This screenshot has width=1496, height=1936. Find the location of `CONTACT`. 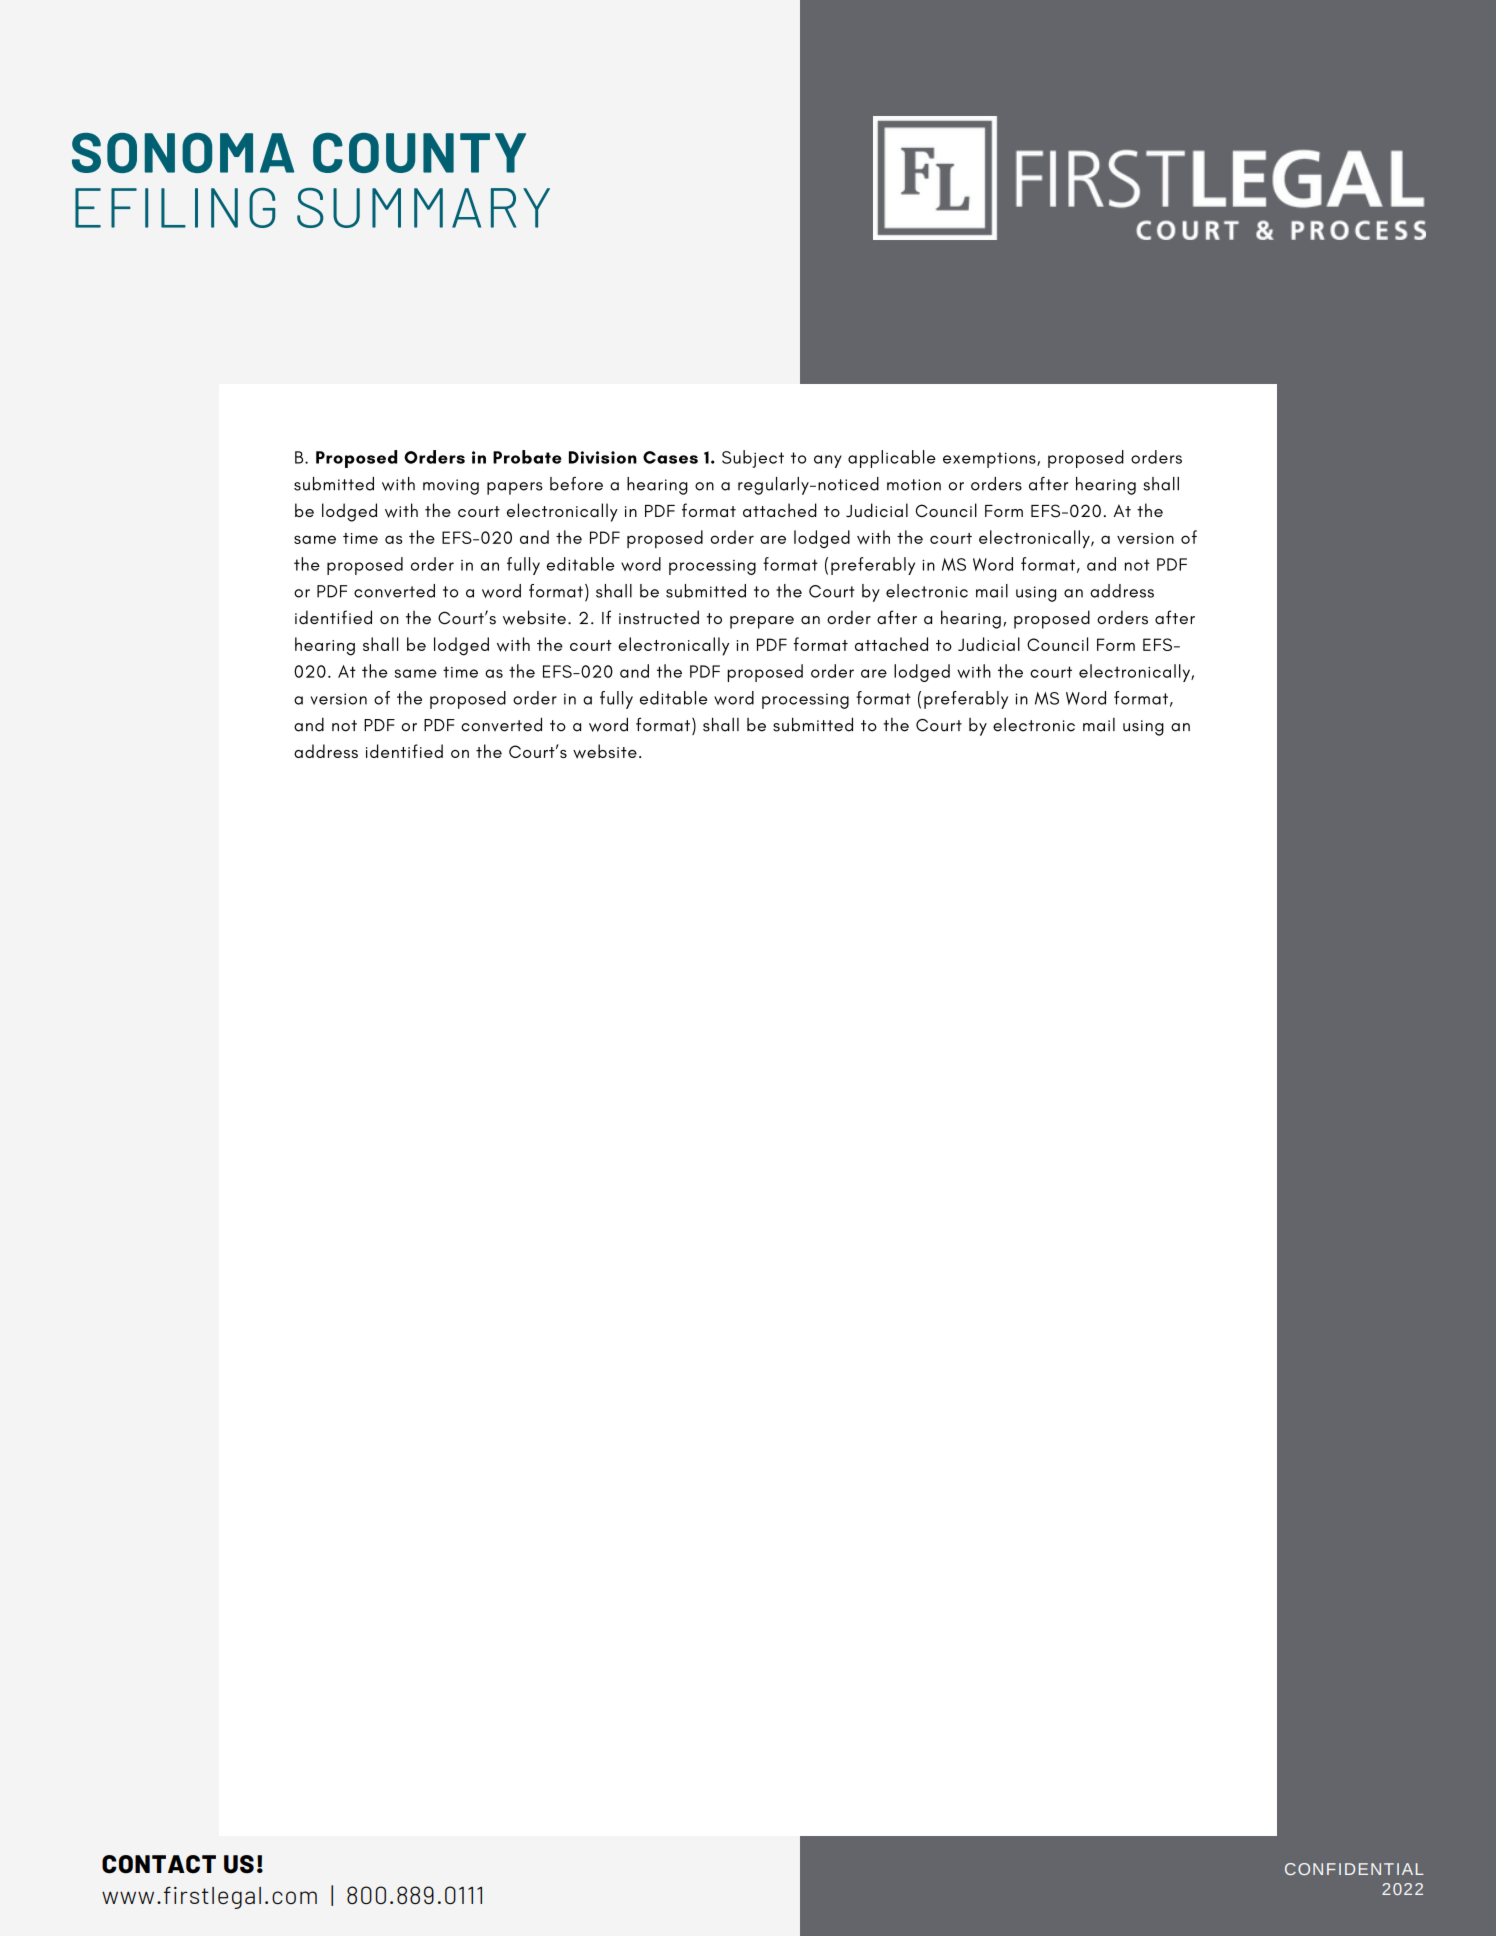

CONTACT is located at coordinates (159, 1864).
